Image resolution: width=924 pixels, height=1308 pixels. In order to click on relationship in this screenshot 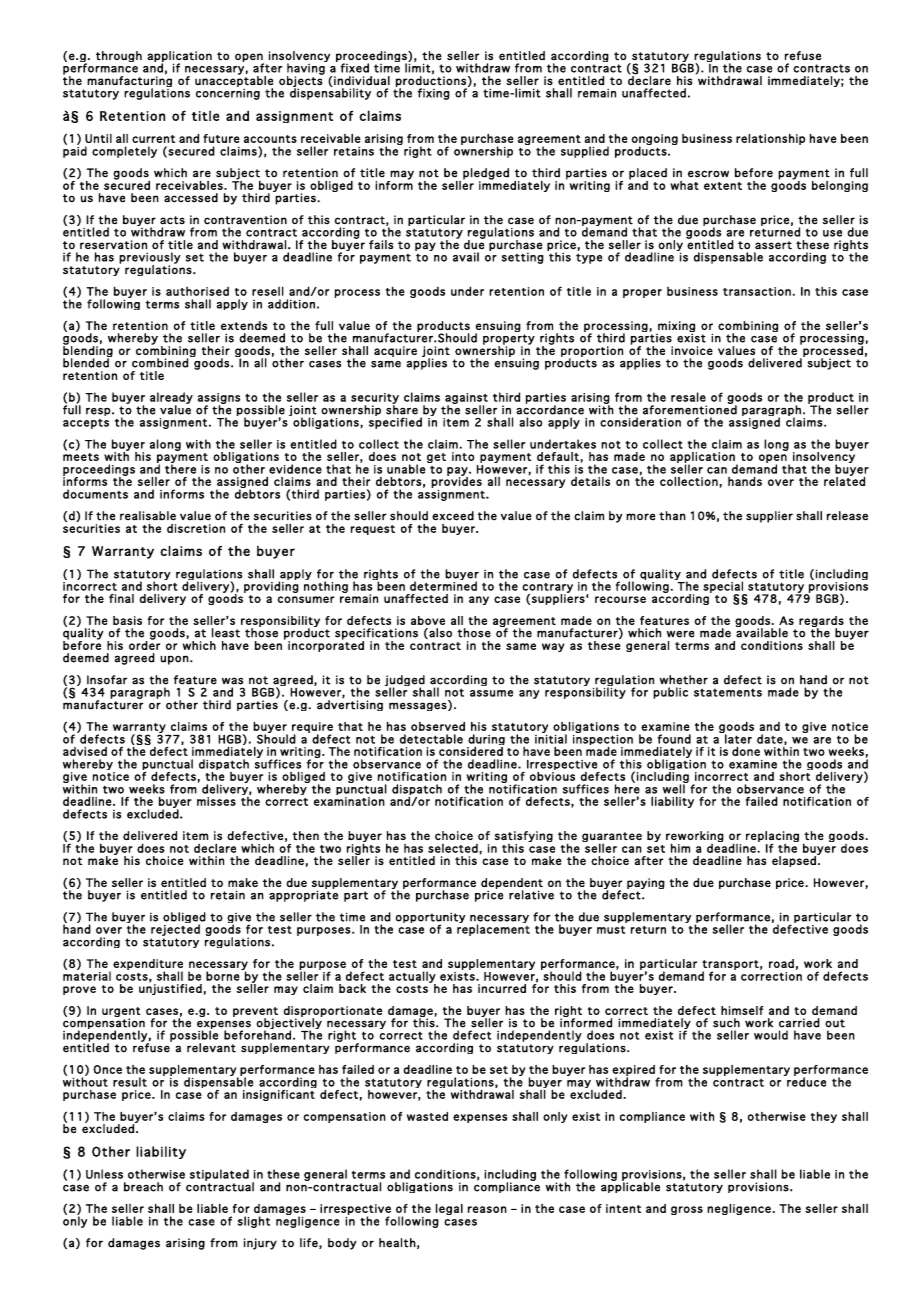, I will do `click(770, 139)`.
